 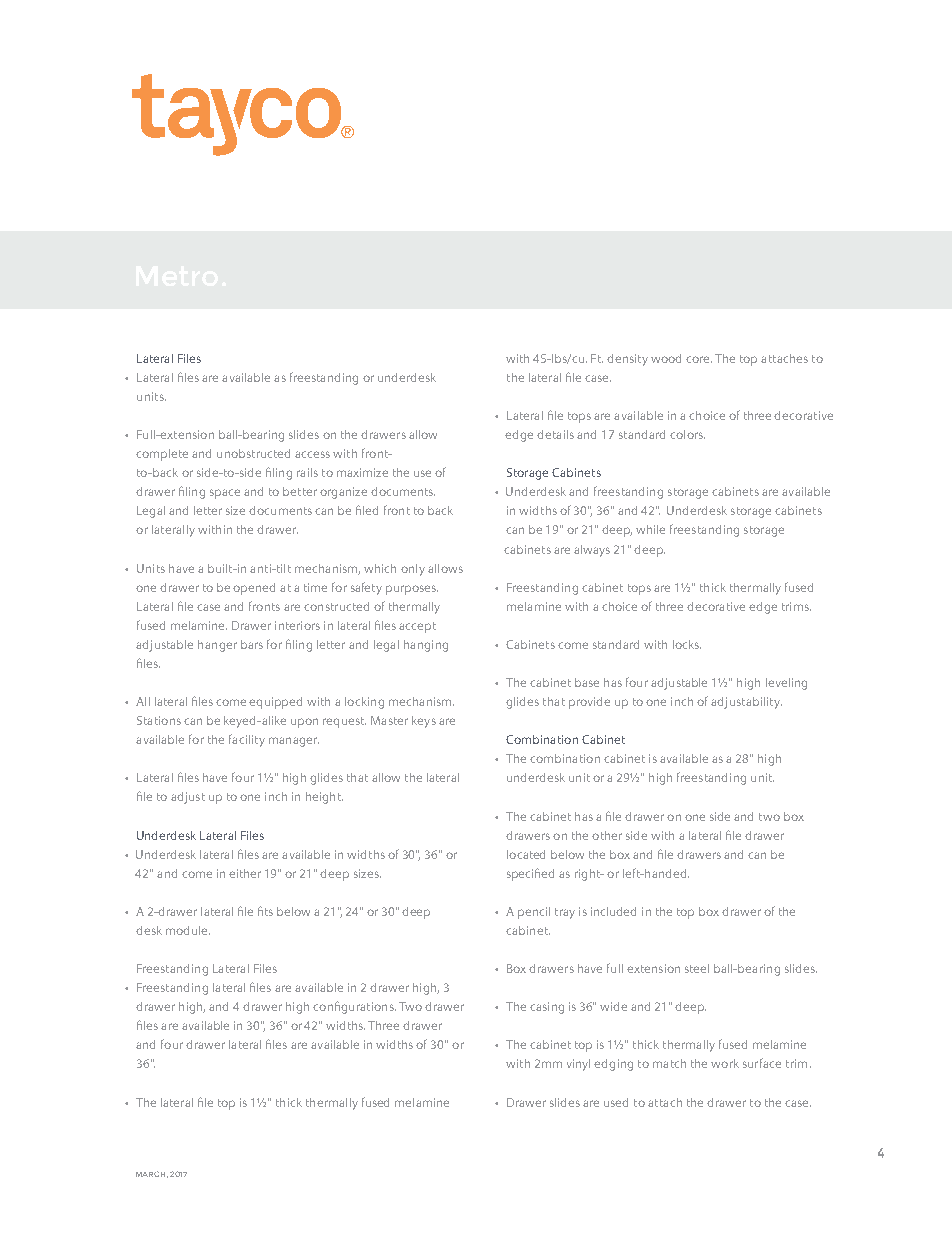 I want to click on unobstructed, so click(x=253, y=453).
